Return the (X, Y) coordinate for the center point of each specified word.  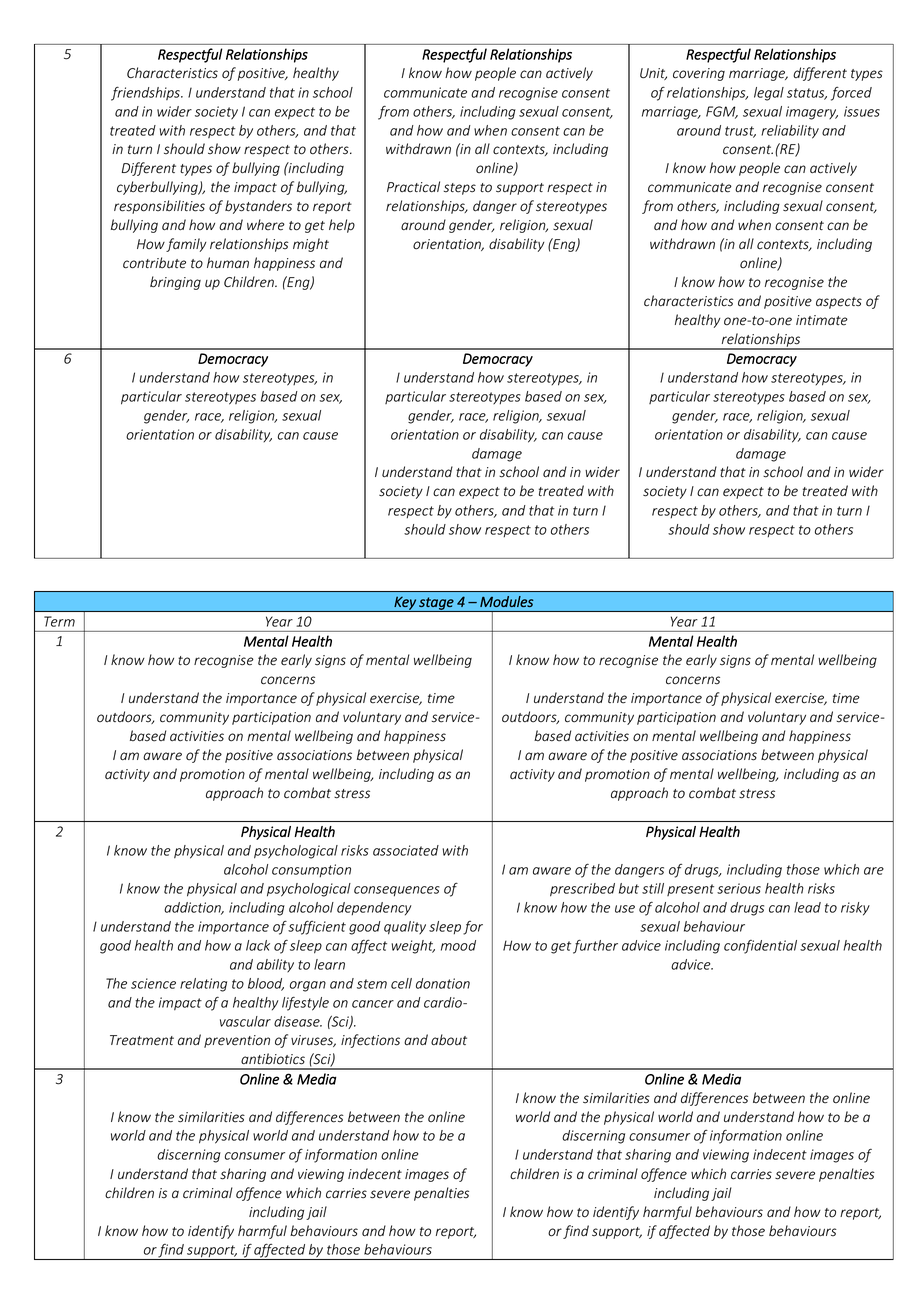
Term (59, 621)
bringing (175, 283)
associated (406, 850)
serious (739, 888)
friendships (146, 94)
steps (460, 189)
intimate (822, 320)
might (311, 245)
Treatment (142, 1040)
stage (436, 604)
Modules (506, 601)
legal (769, 94)
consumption (311, 870)
